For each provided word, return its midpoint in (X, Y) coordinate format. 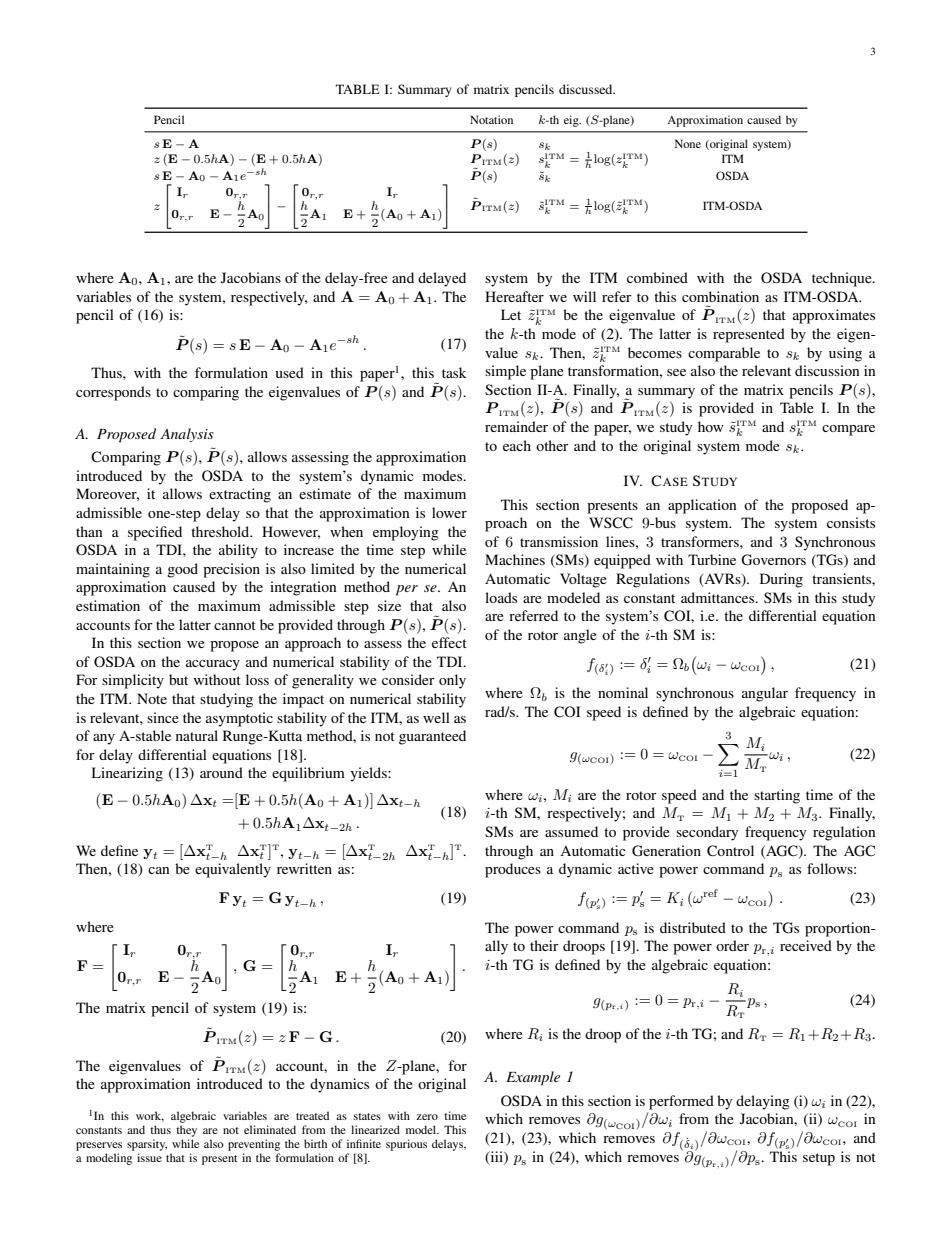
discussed (587, 89)
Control (730, 851)
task (454, 372)
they (186, 1131)
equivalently (233, 870)
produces (513, 870)
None (688, 143)
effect (449, 642)
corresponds (113, 393)
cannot (235, 625)
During (781, 580)
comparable (724, 354)
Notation (491, 119)
